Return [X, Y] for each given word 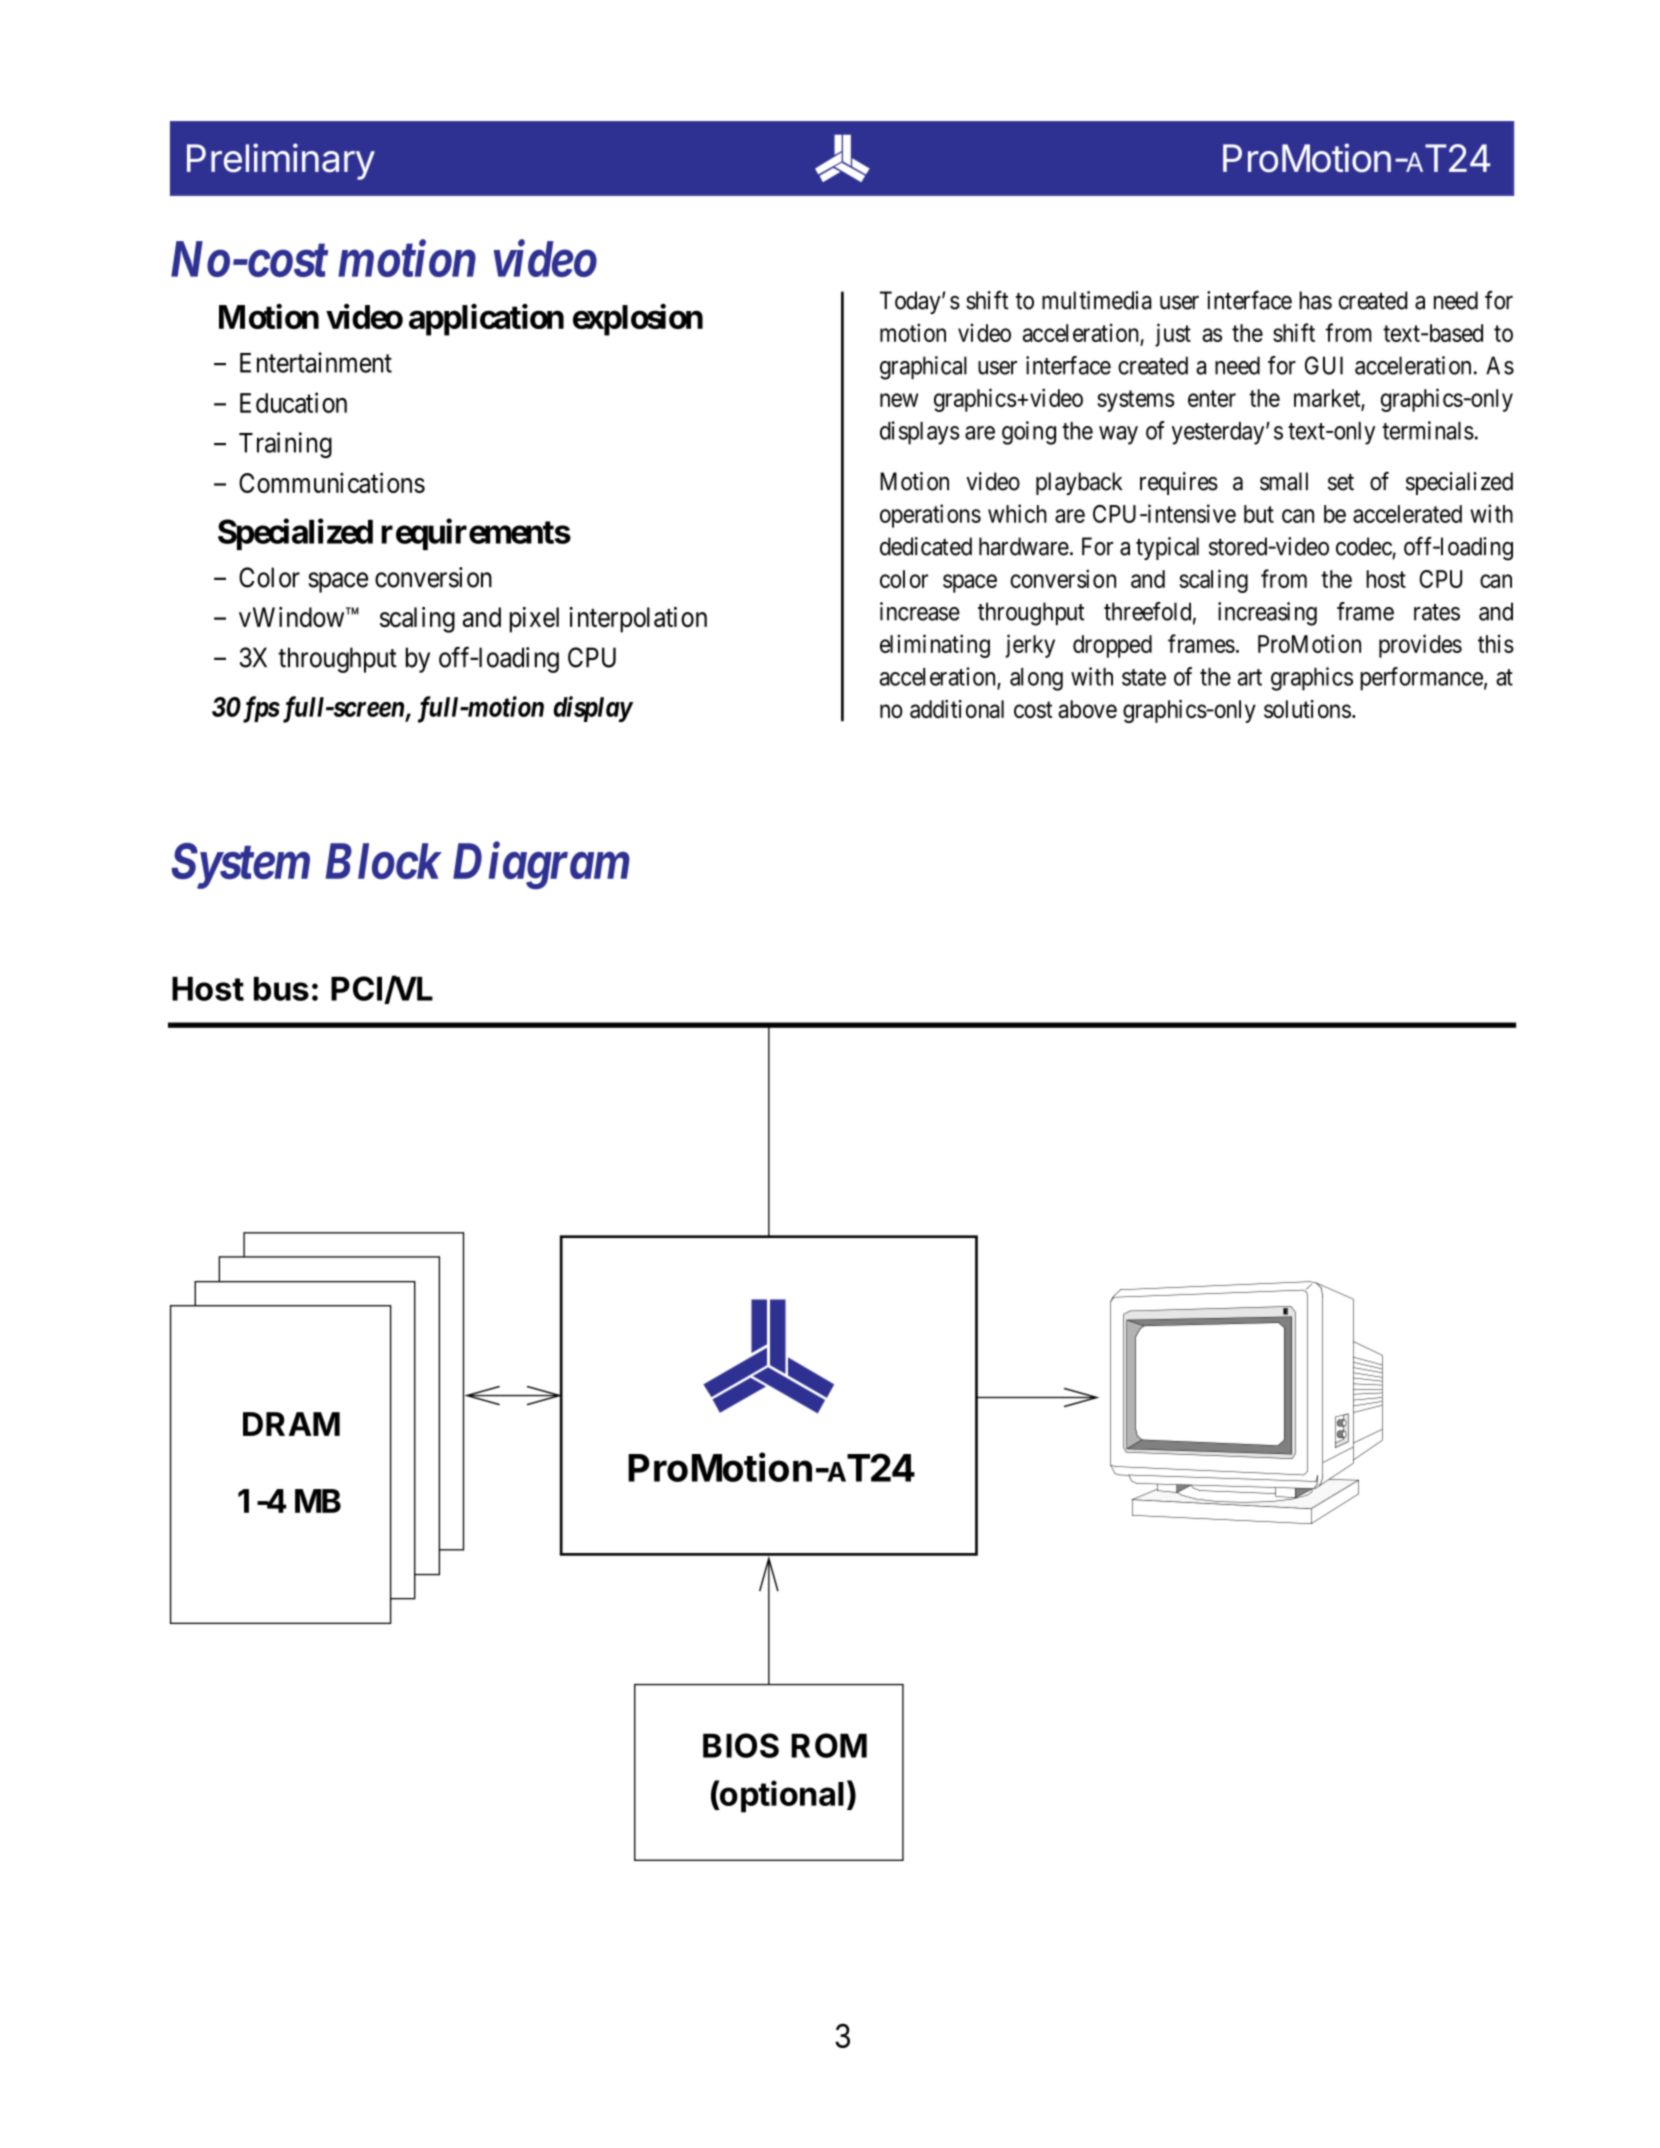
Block [384, 861]
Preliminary [281, 161]
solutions [1307, 709]
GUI [1324, 365]
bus [281, 989]
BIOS [741, 1745]
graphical [923, 368]
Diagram [541, 866]
